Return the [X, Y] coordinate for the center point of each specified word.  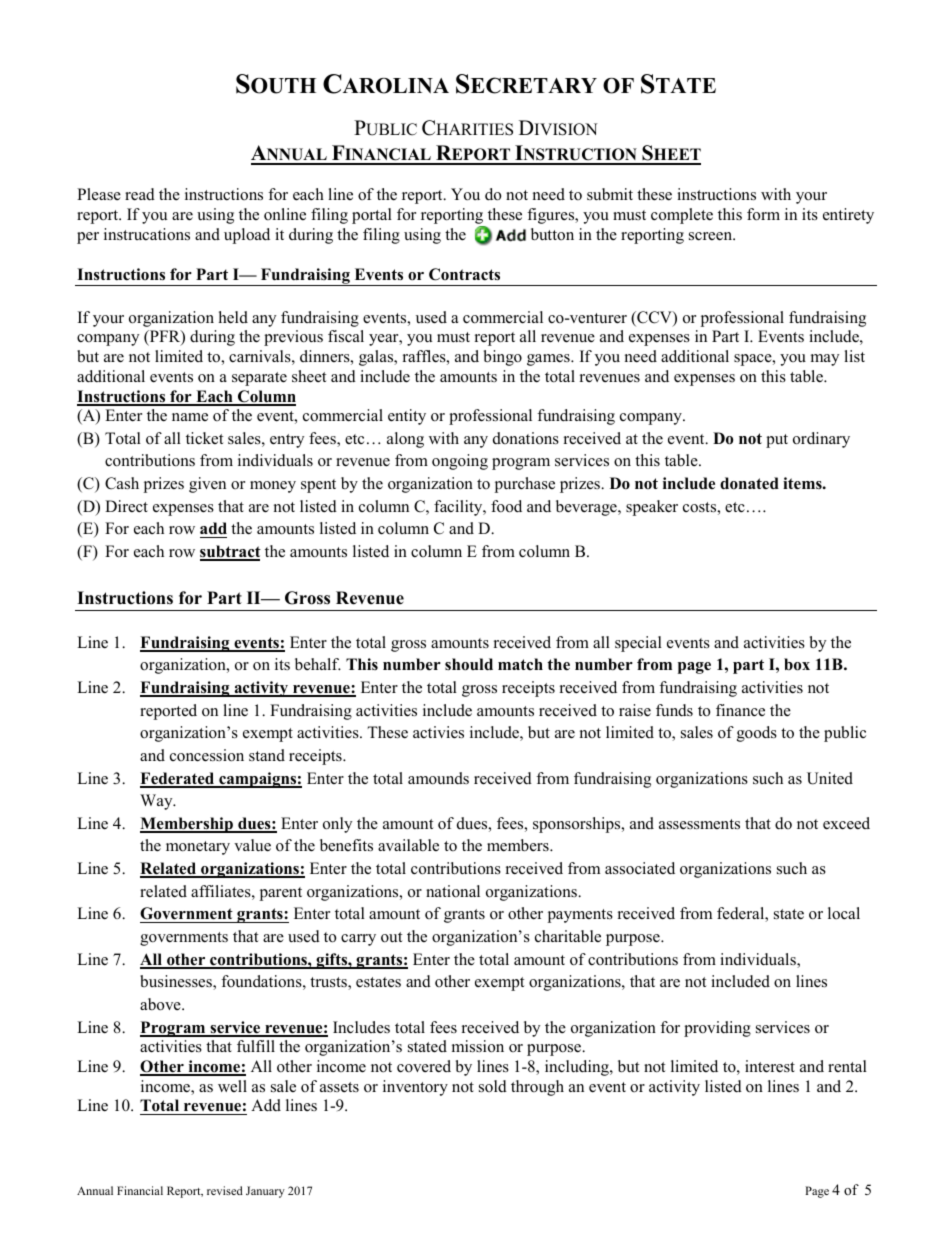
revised [225, 1190]
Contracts [464, 274]
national [453, 891]
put [777, 441]
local [844, 913]
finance [740, 710]
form [763, 214]
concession [207, 755]
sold [493, 1086]
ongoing [460, 462]
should [469, 664]
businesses [177, 982]
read [140, 194]
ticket [204, 438]
